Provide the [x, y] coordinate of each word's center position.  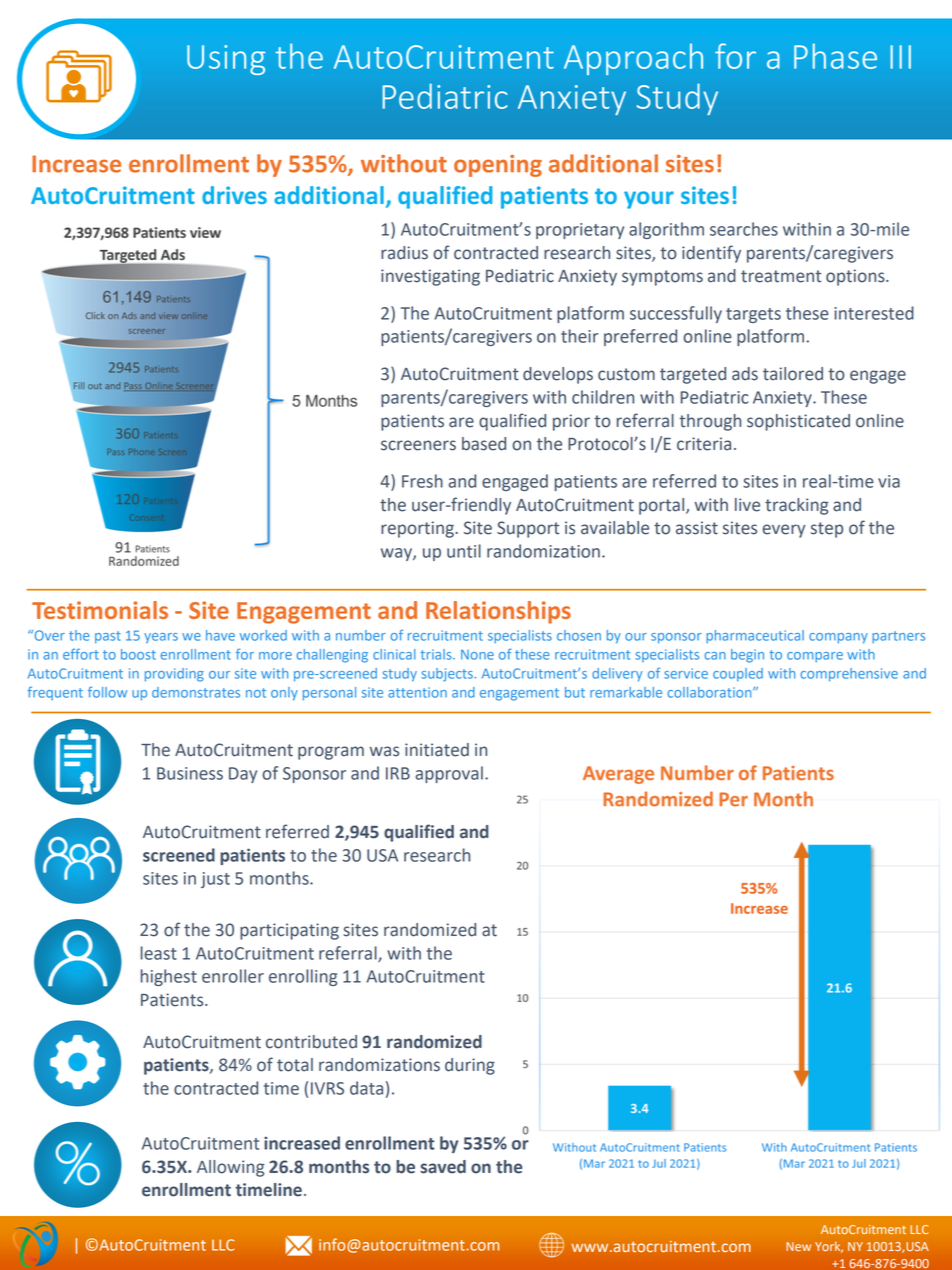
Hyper [569, 94]
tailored [793, 374]
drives [234, 195]
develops [558, 375]
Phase [835, 56]
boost [138, 654]
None [477, 655]
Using [226, 60]
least [159, 953]
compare [815, 657]
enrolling [303, 977]
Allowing [230, 1168]
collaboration [711, 692]
